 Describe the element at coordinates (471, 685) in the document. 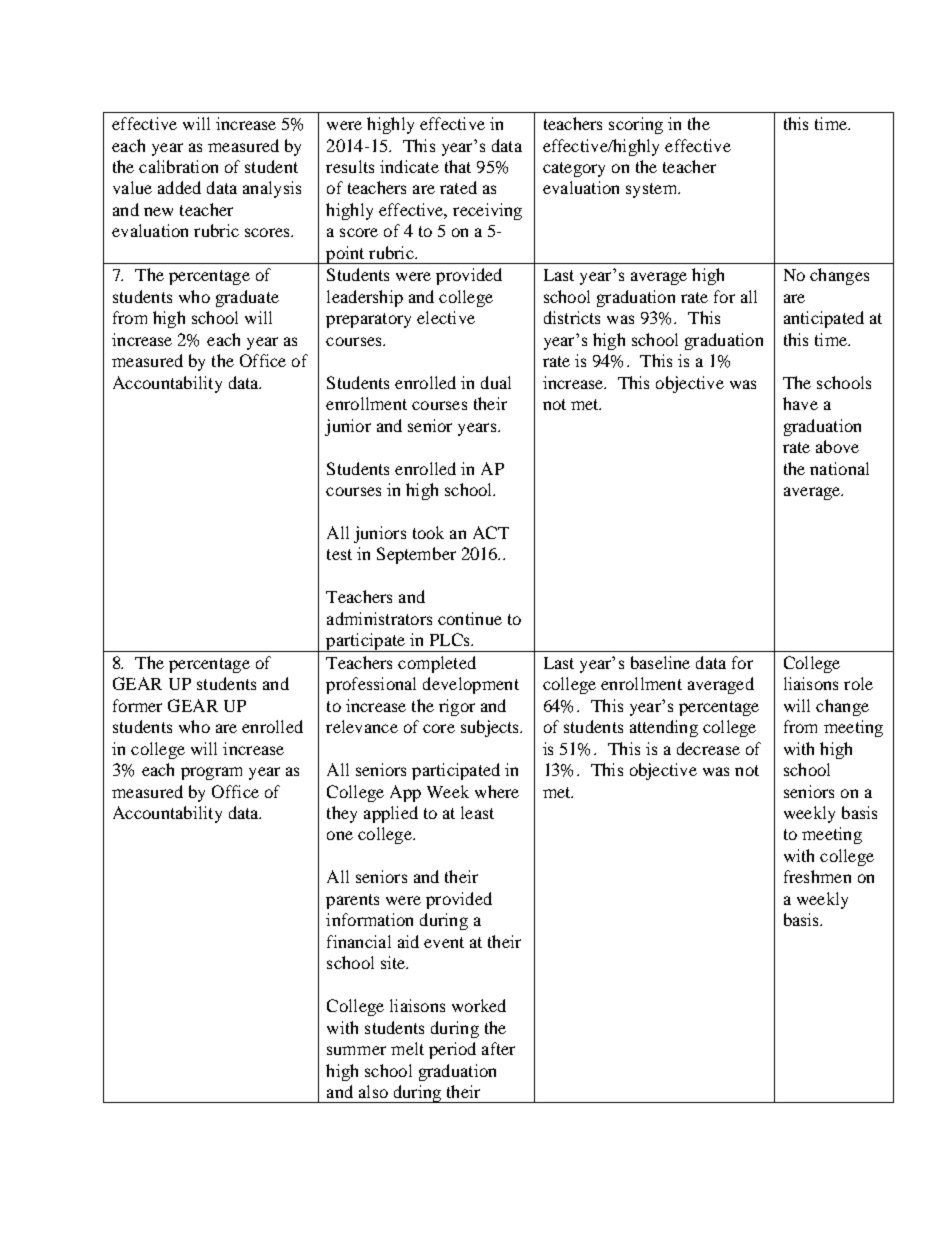

I see `development` at that location.
